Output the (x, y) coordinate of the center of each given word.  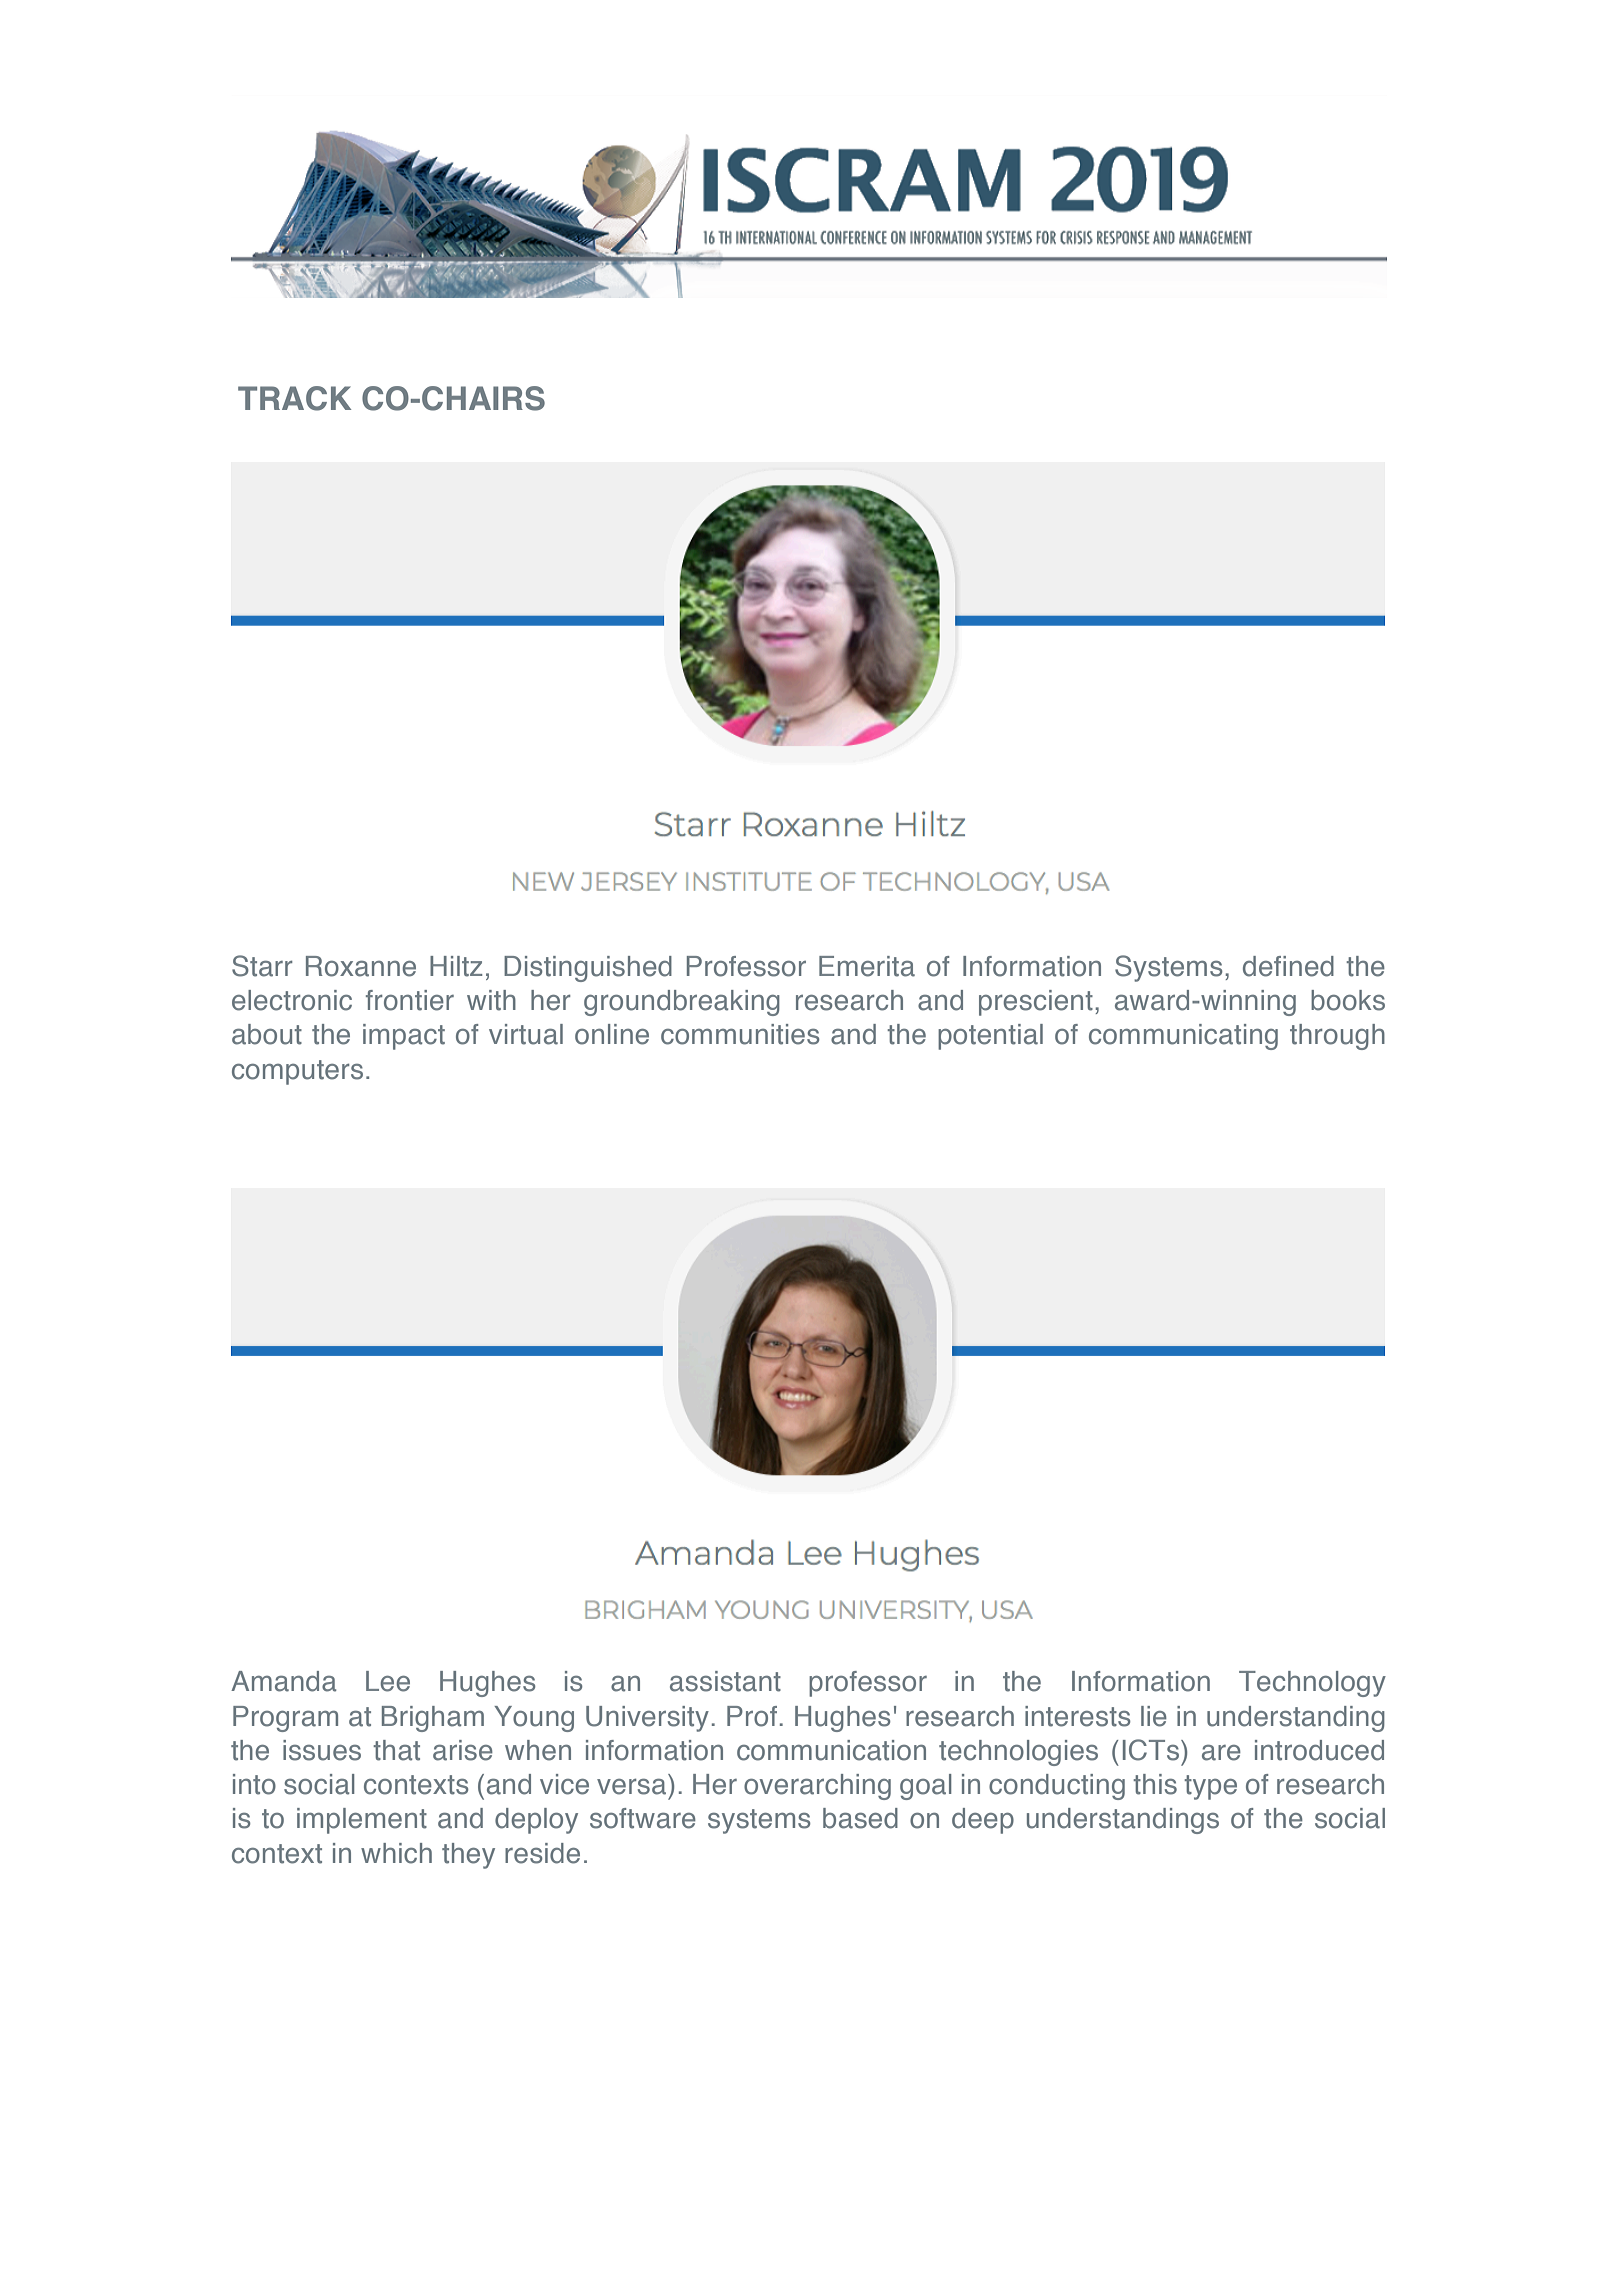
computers (297, 1072)
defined (1288, 966)
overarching (817, 1787)
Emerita (867, 966)
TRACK (294, 398)
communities (740, 1034)
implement (362, 1821)
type (1210, 1787)
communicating (1183, 1037)
